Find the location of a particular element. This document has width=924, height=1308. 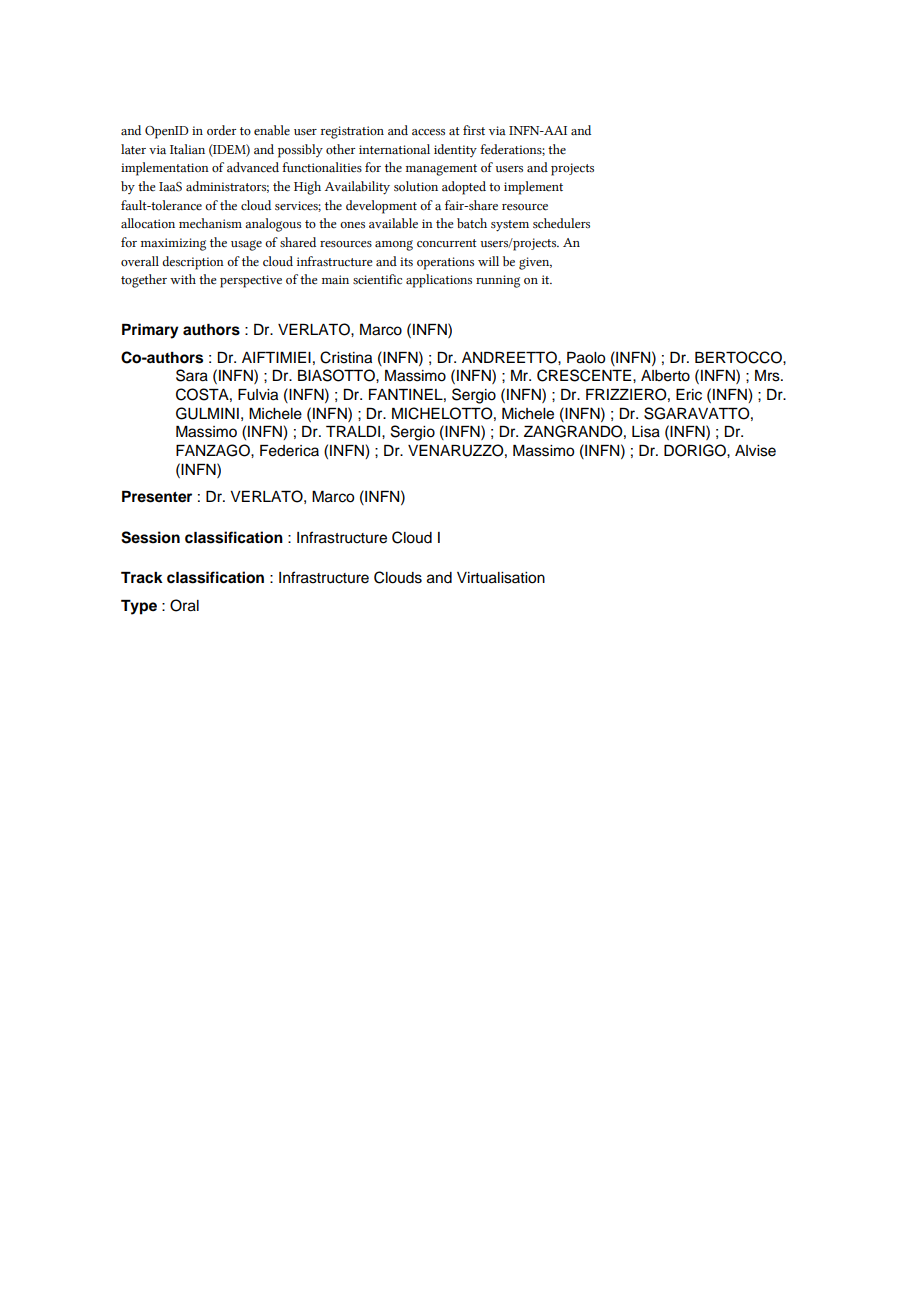

Alberto is located at coordinates (665, 376).
